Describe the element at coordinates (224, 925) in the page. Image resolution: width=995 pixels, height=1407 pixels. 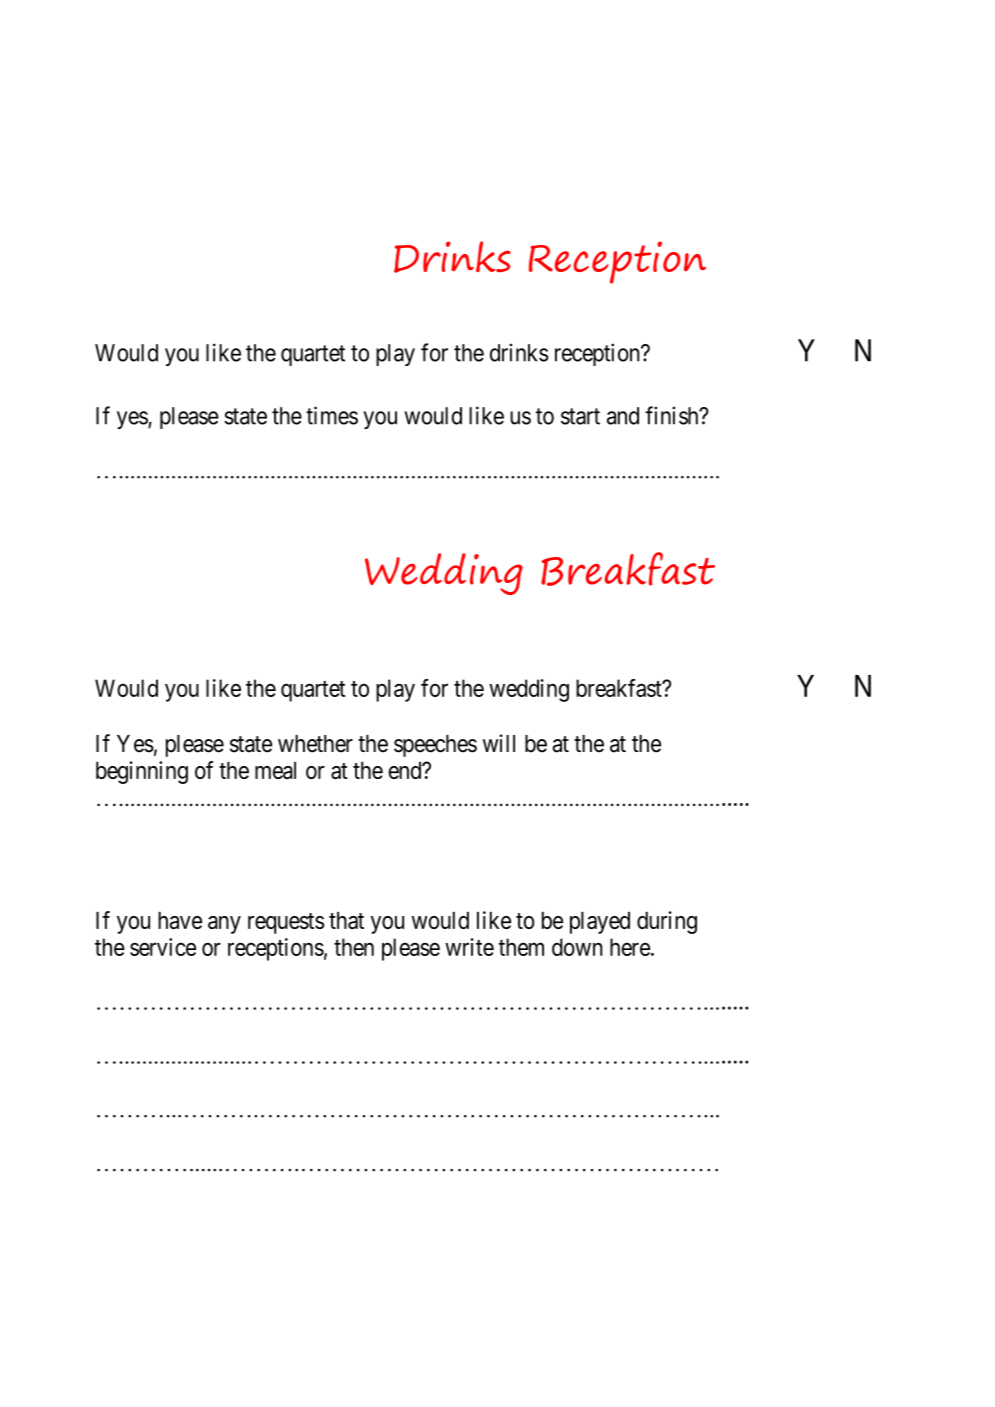
I see `any` at that location.
